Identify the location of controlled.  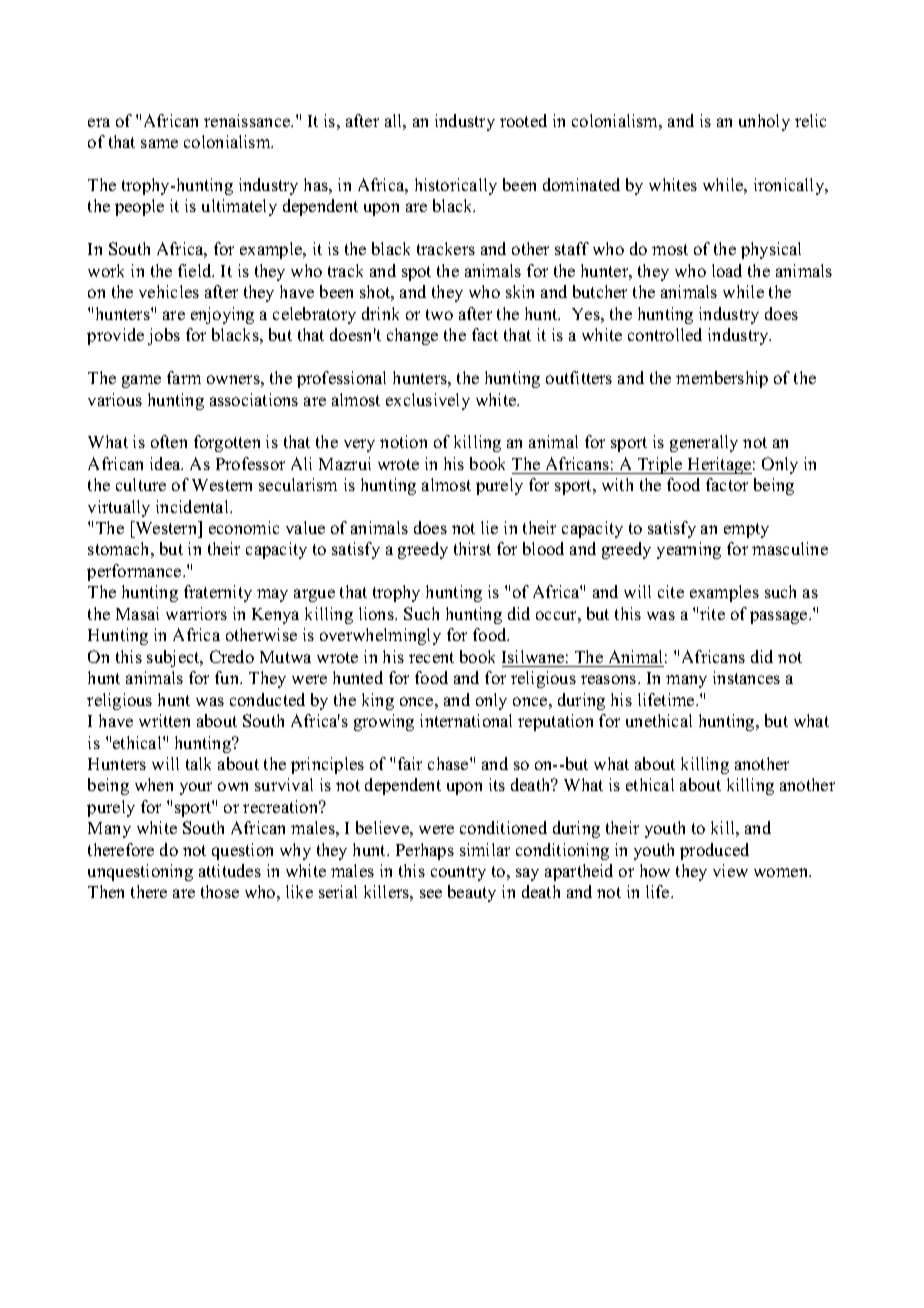
(665, 334).
